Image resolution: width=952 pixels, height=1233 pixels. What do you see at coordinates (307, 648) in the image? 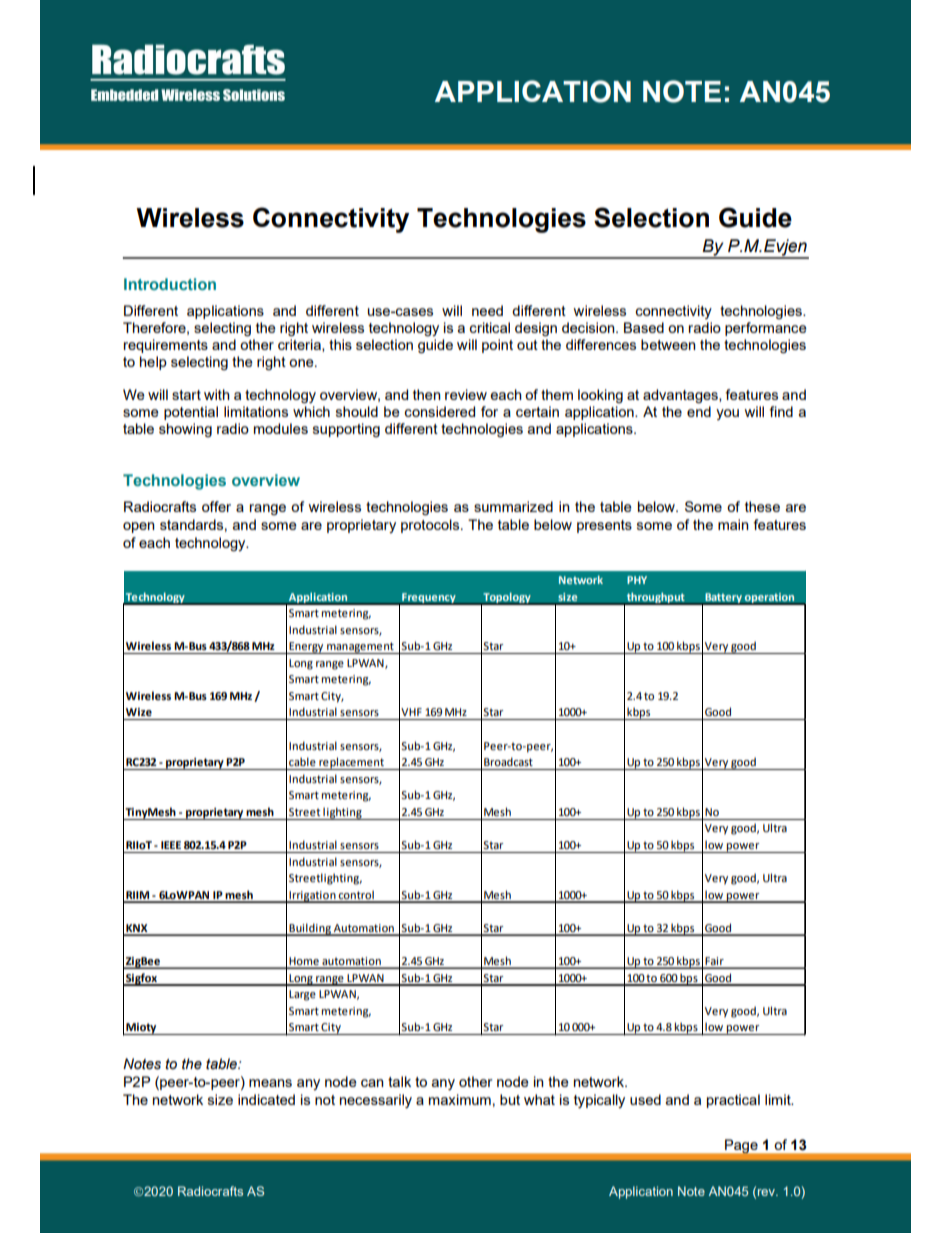
I see `Energy` at bounding box center [307, 648].
